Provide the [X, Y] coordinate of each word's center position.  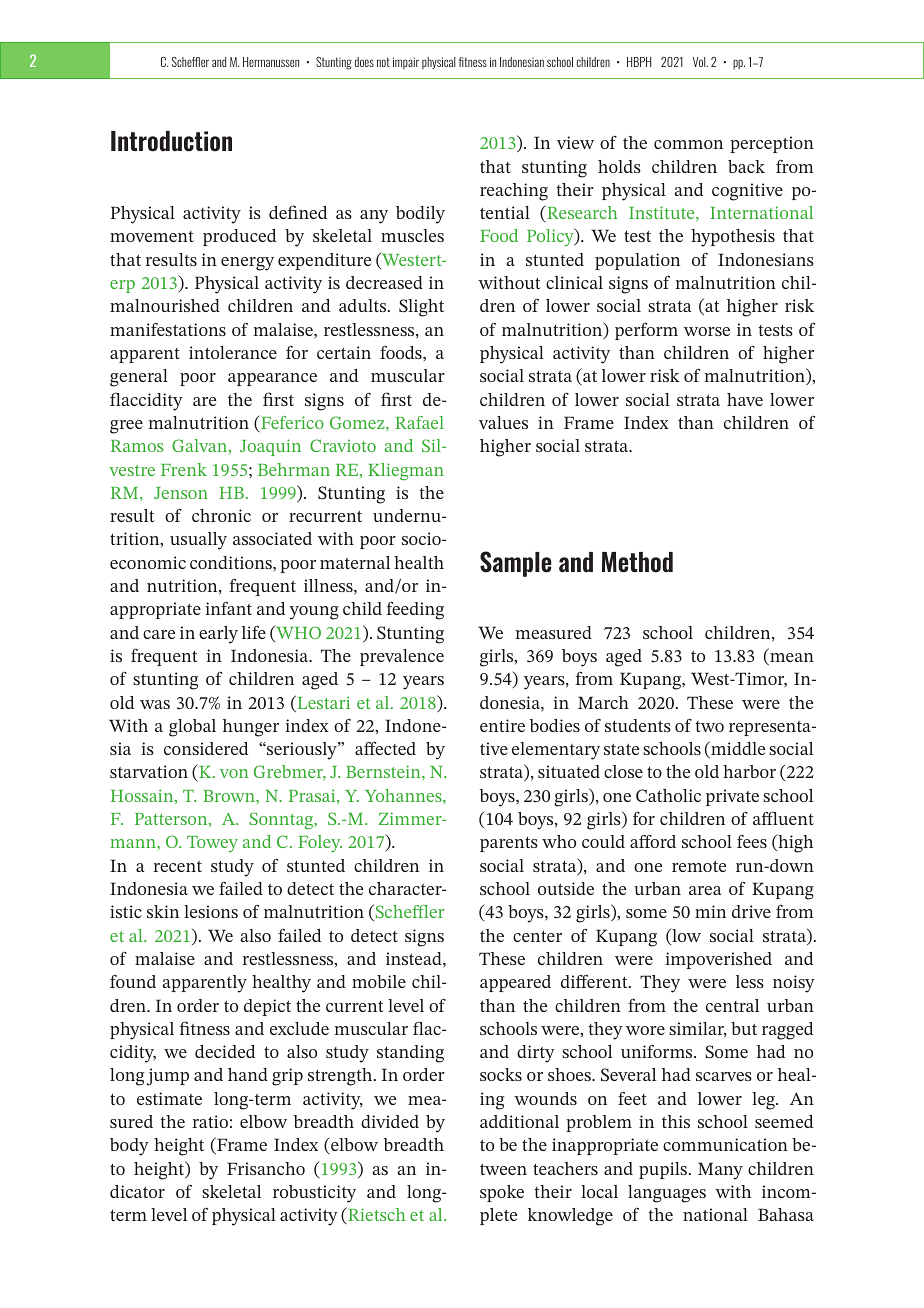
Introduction [171, 141]
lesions [211, 911]
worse [707, 331]
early [218, 635]
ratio [210, 1121]
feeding [415, 610]
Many [720, 1171]
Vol [700, 62]
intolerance [233, 352]
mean [791, 659]
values [503, 422]
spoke [502, 1193]
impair [406, 63]
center [537, 936]
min [710, 911]
